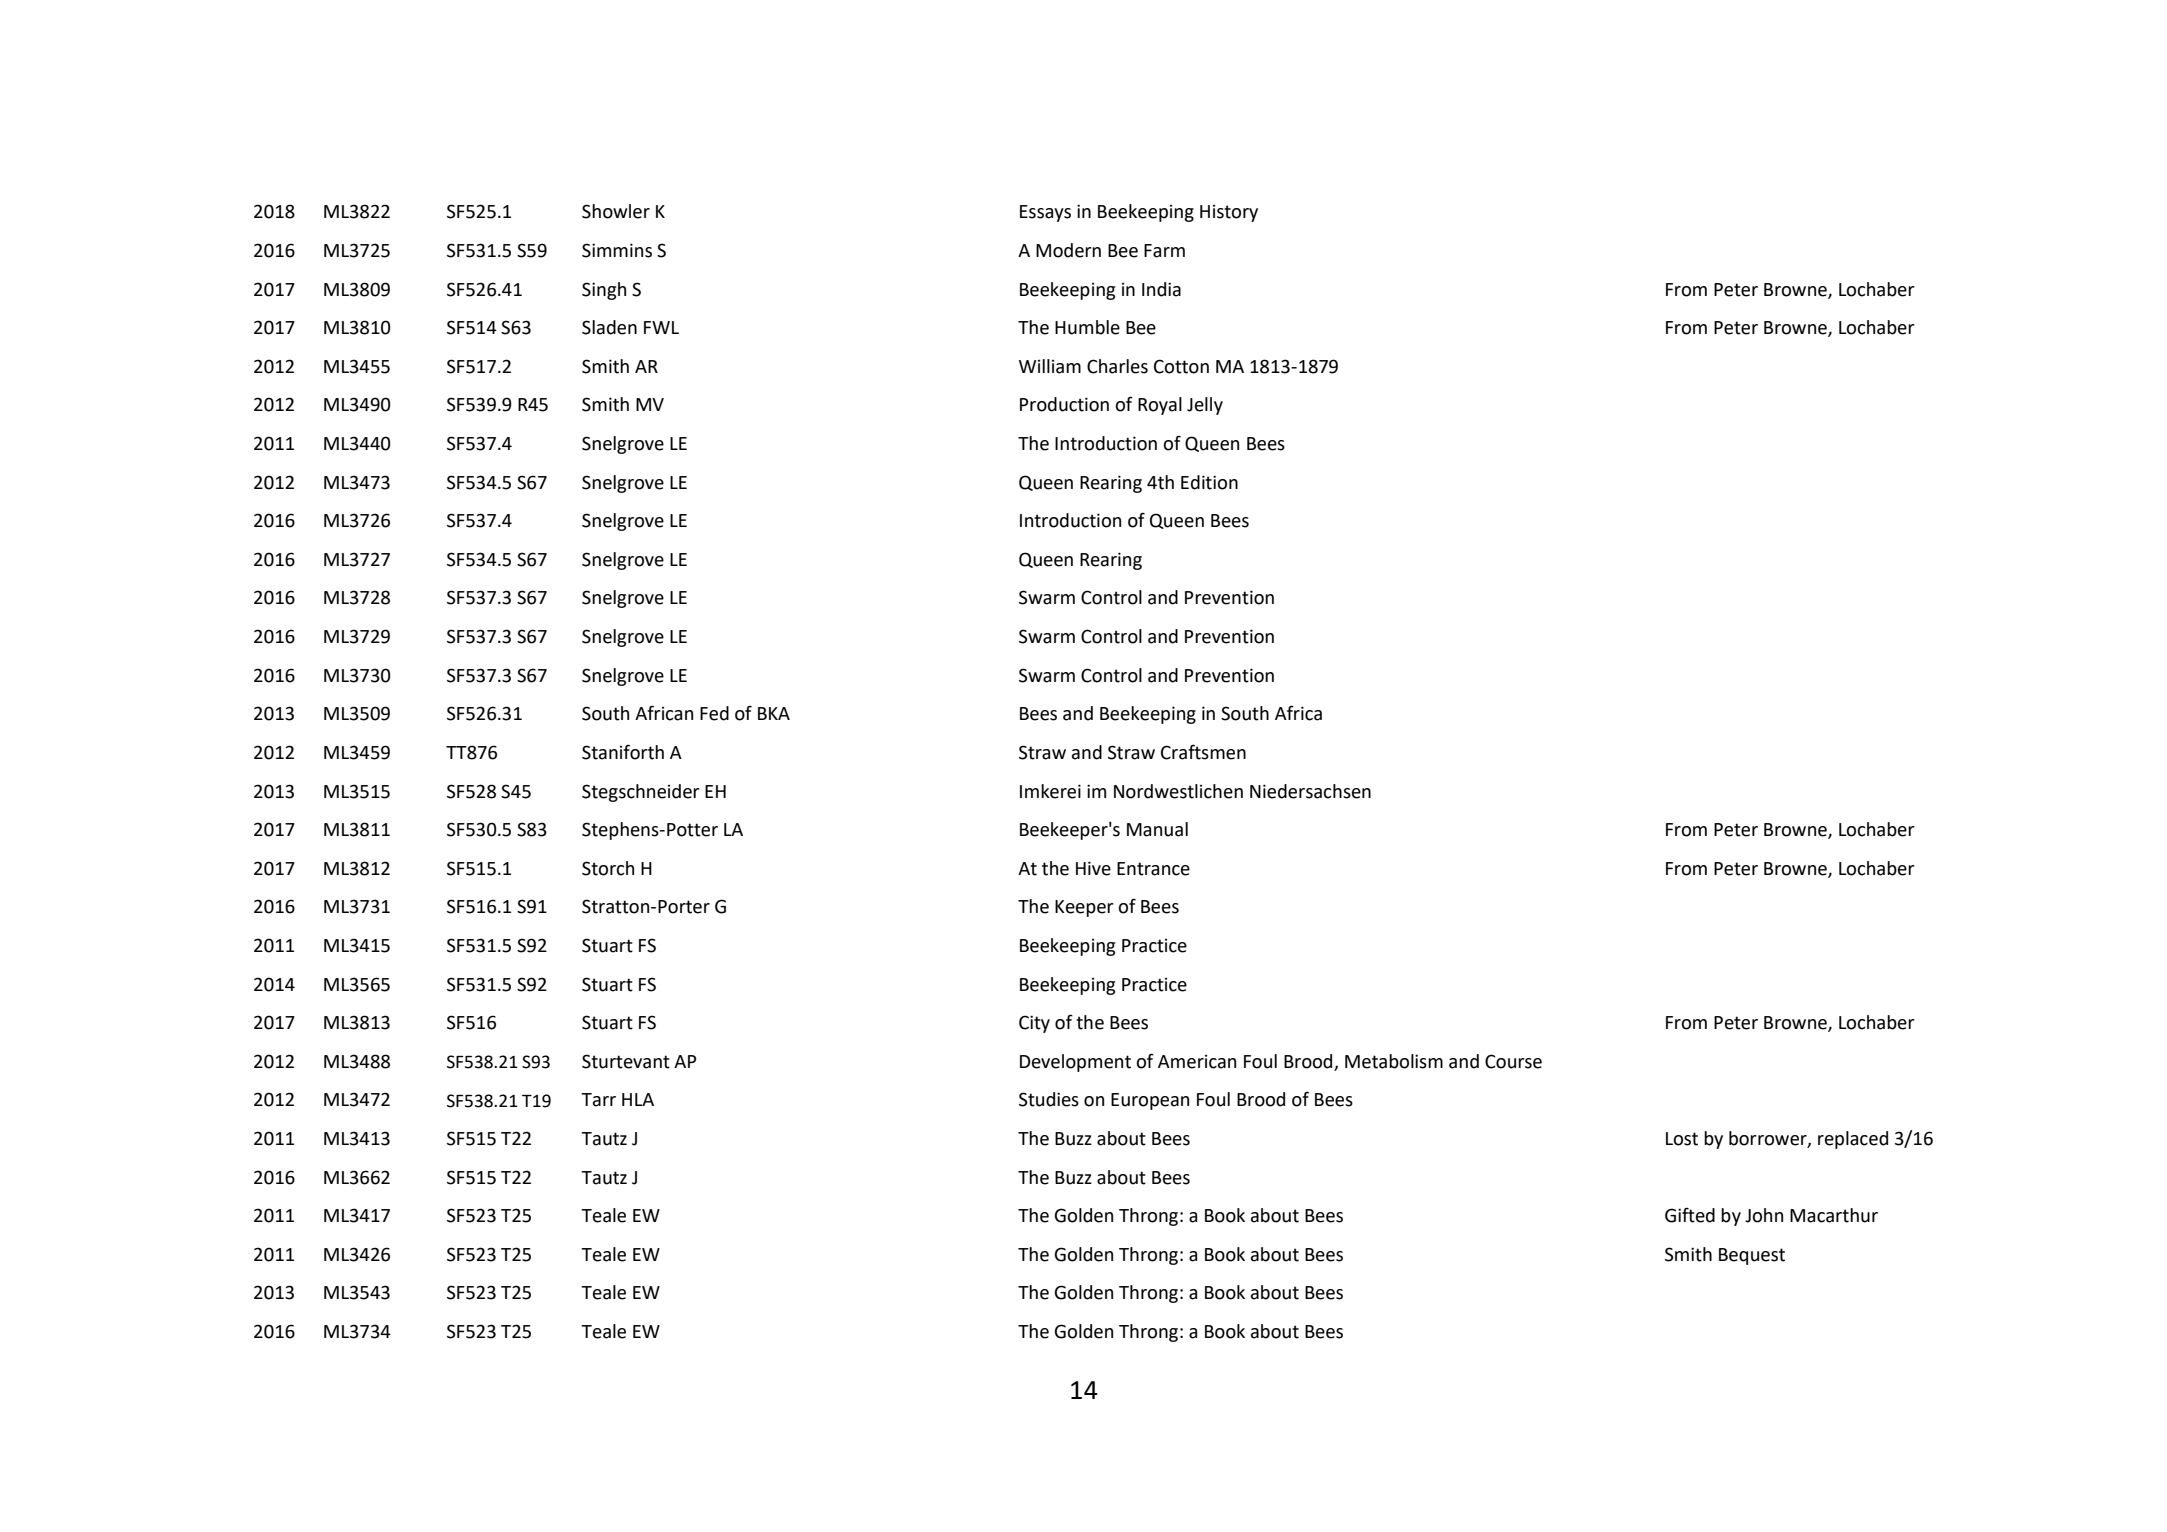  Describe the element at coordinates (608, 868) in the document. I see `Storch` at that location.
